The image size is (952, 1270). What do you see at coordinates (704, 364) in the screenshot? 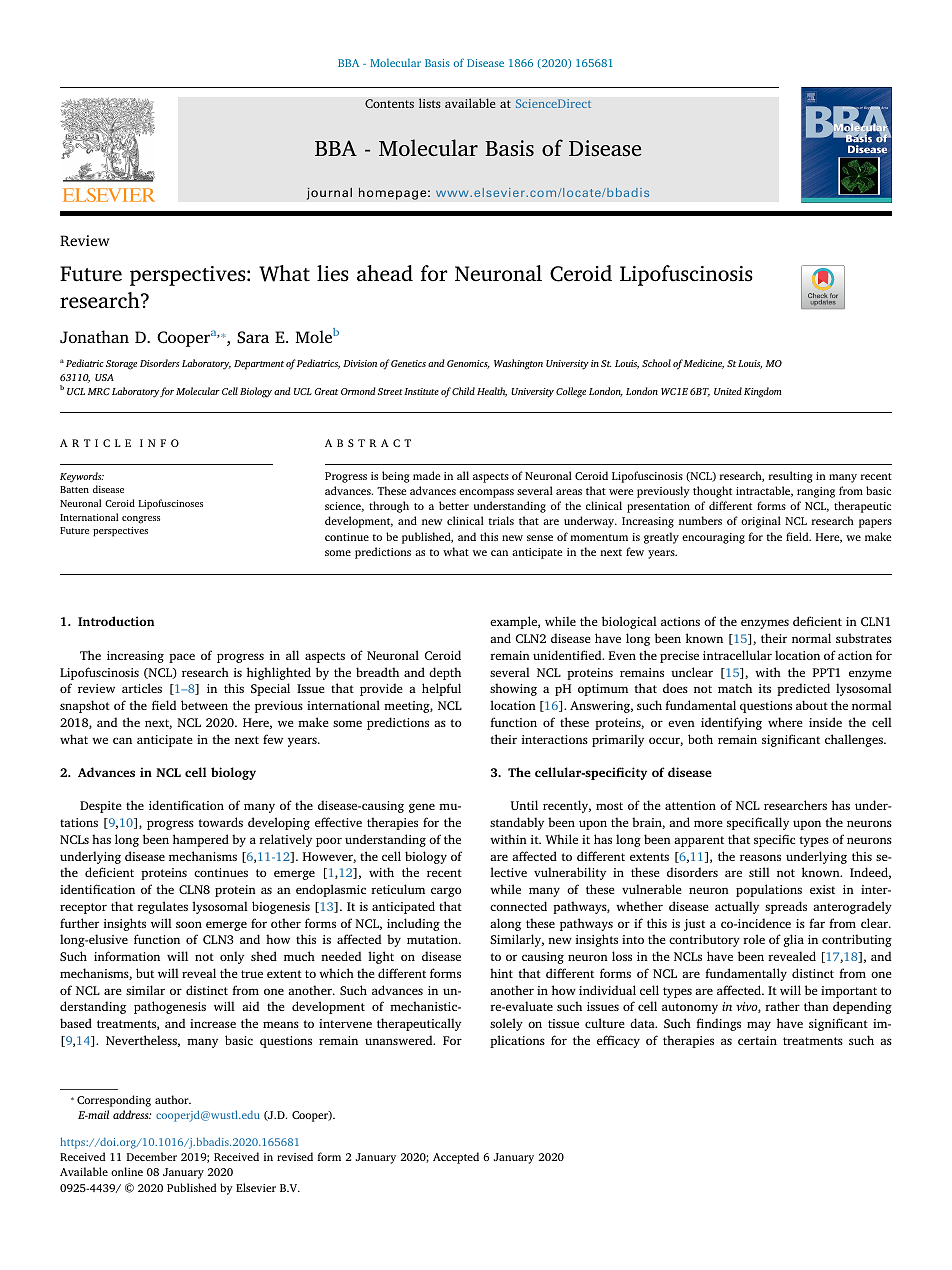
I see `Medicine` at bounding box center [704, 364].
